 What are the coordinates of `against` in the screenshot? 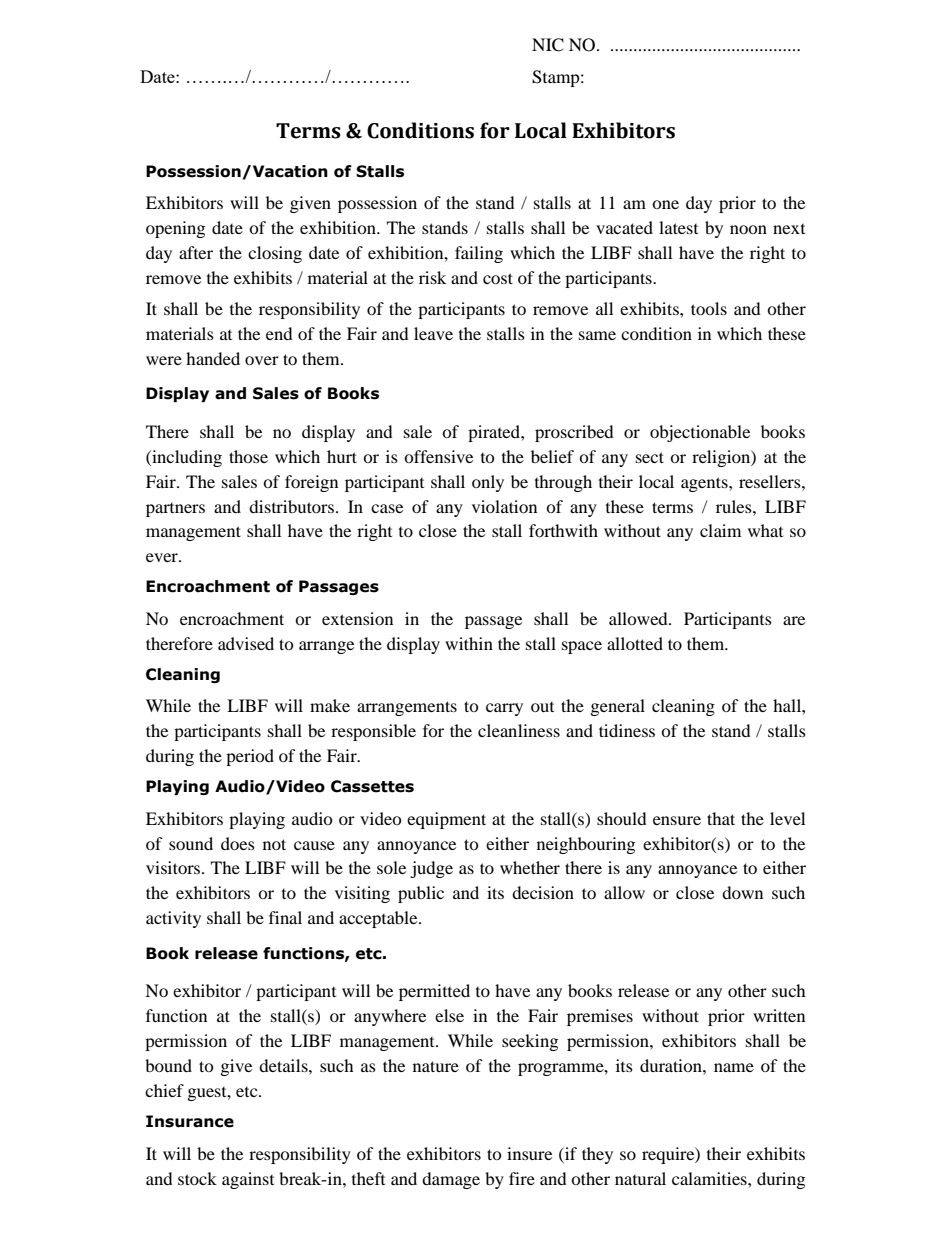 It's located at (248, 1180).
